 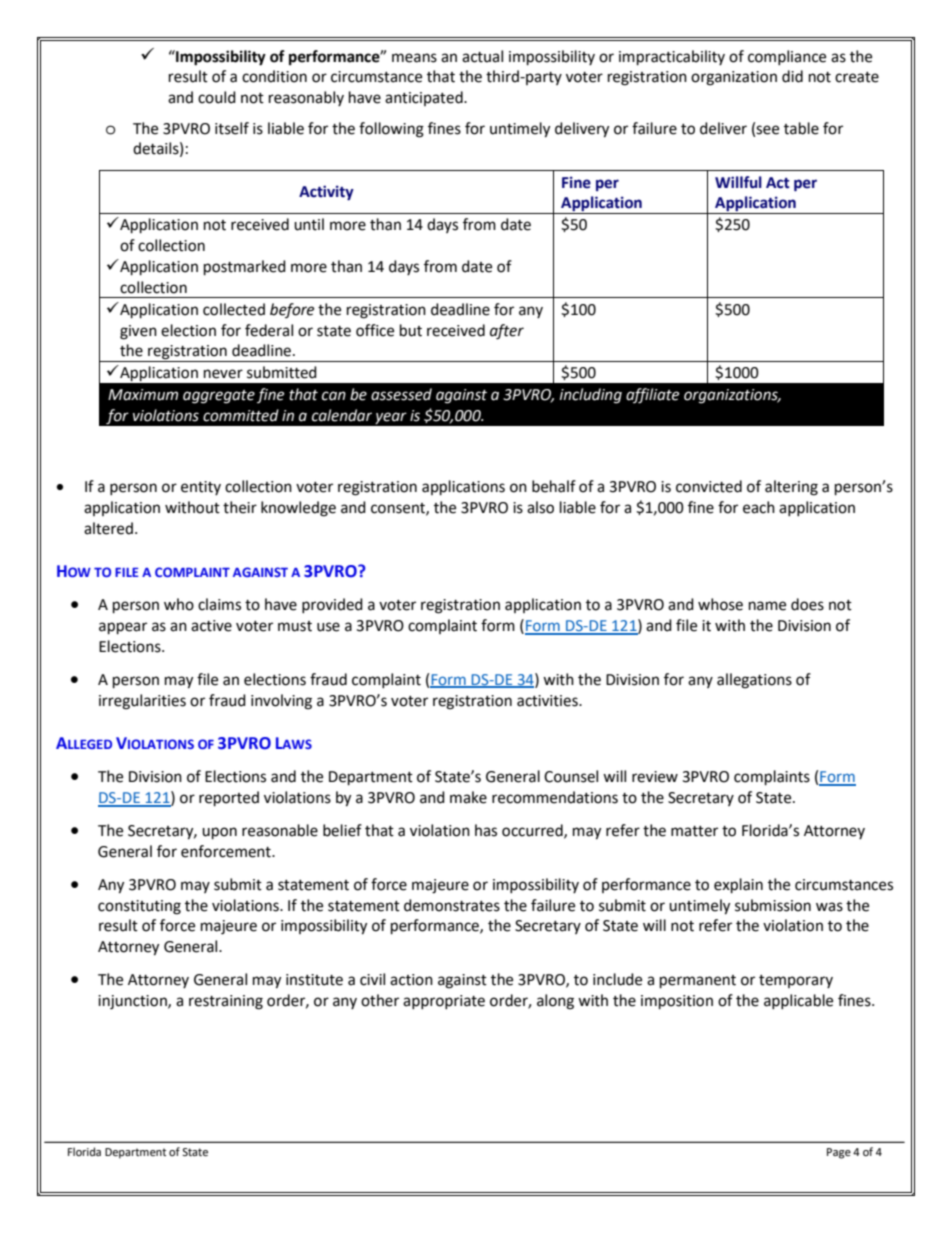 I want to click on did, so click(x=792, y=76).
